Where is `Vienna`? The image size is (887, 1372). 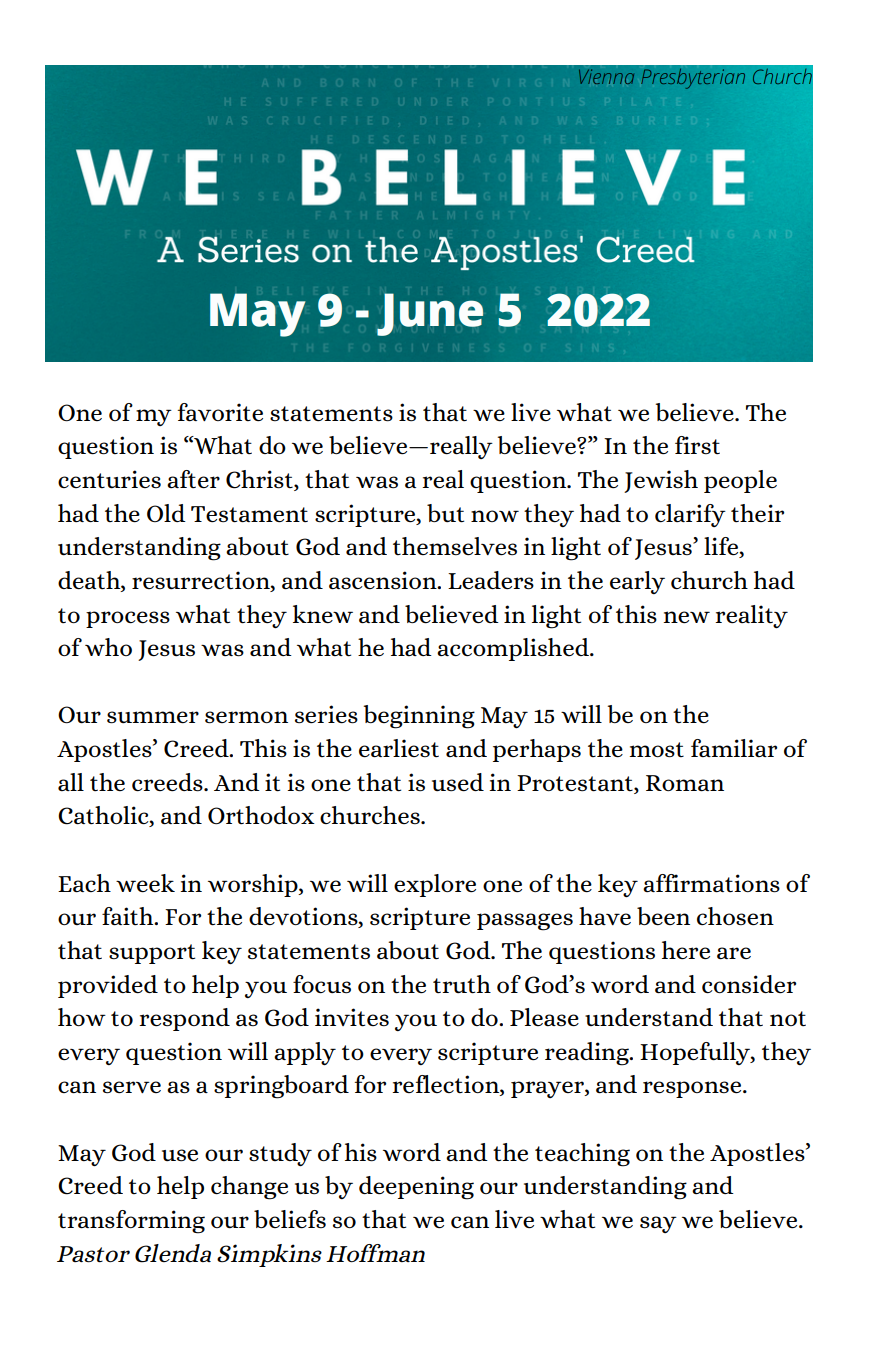 Vienna is located at coordinates (606, 76).
